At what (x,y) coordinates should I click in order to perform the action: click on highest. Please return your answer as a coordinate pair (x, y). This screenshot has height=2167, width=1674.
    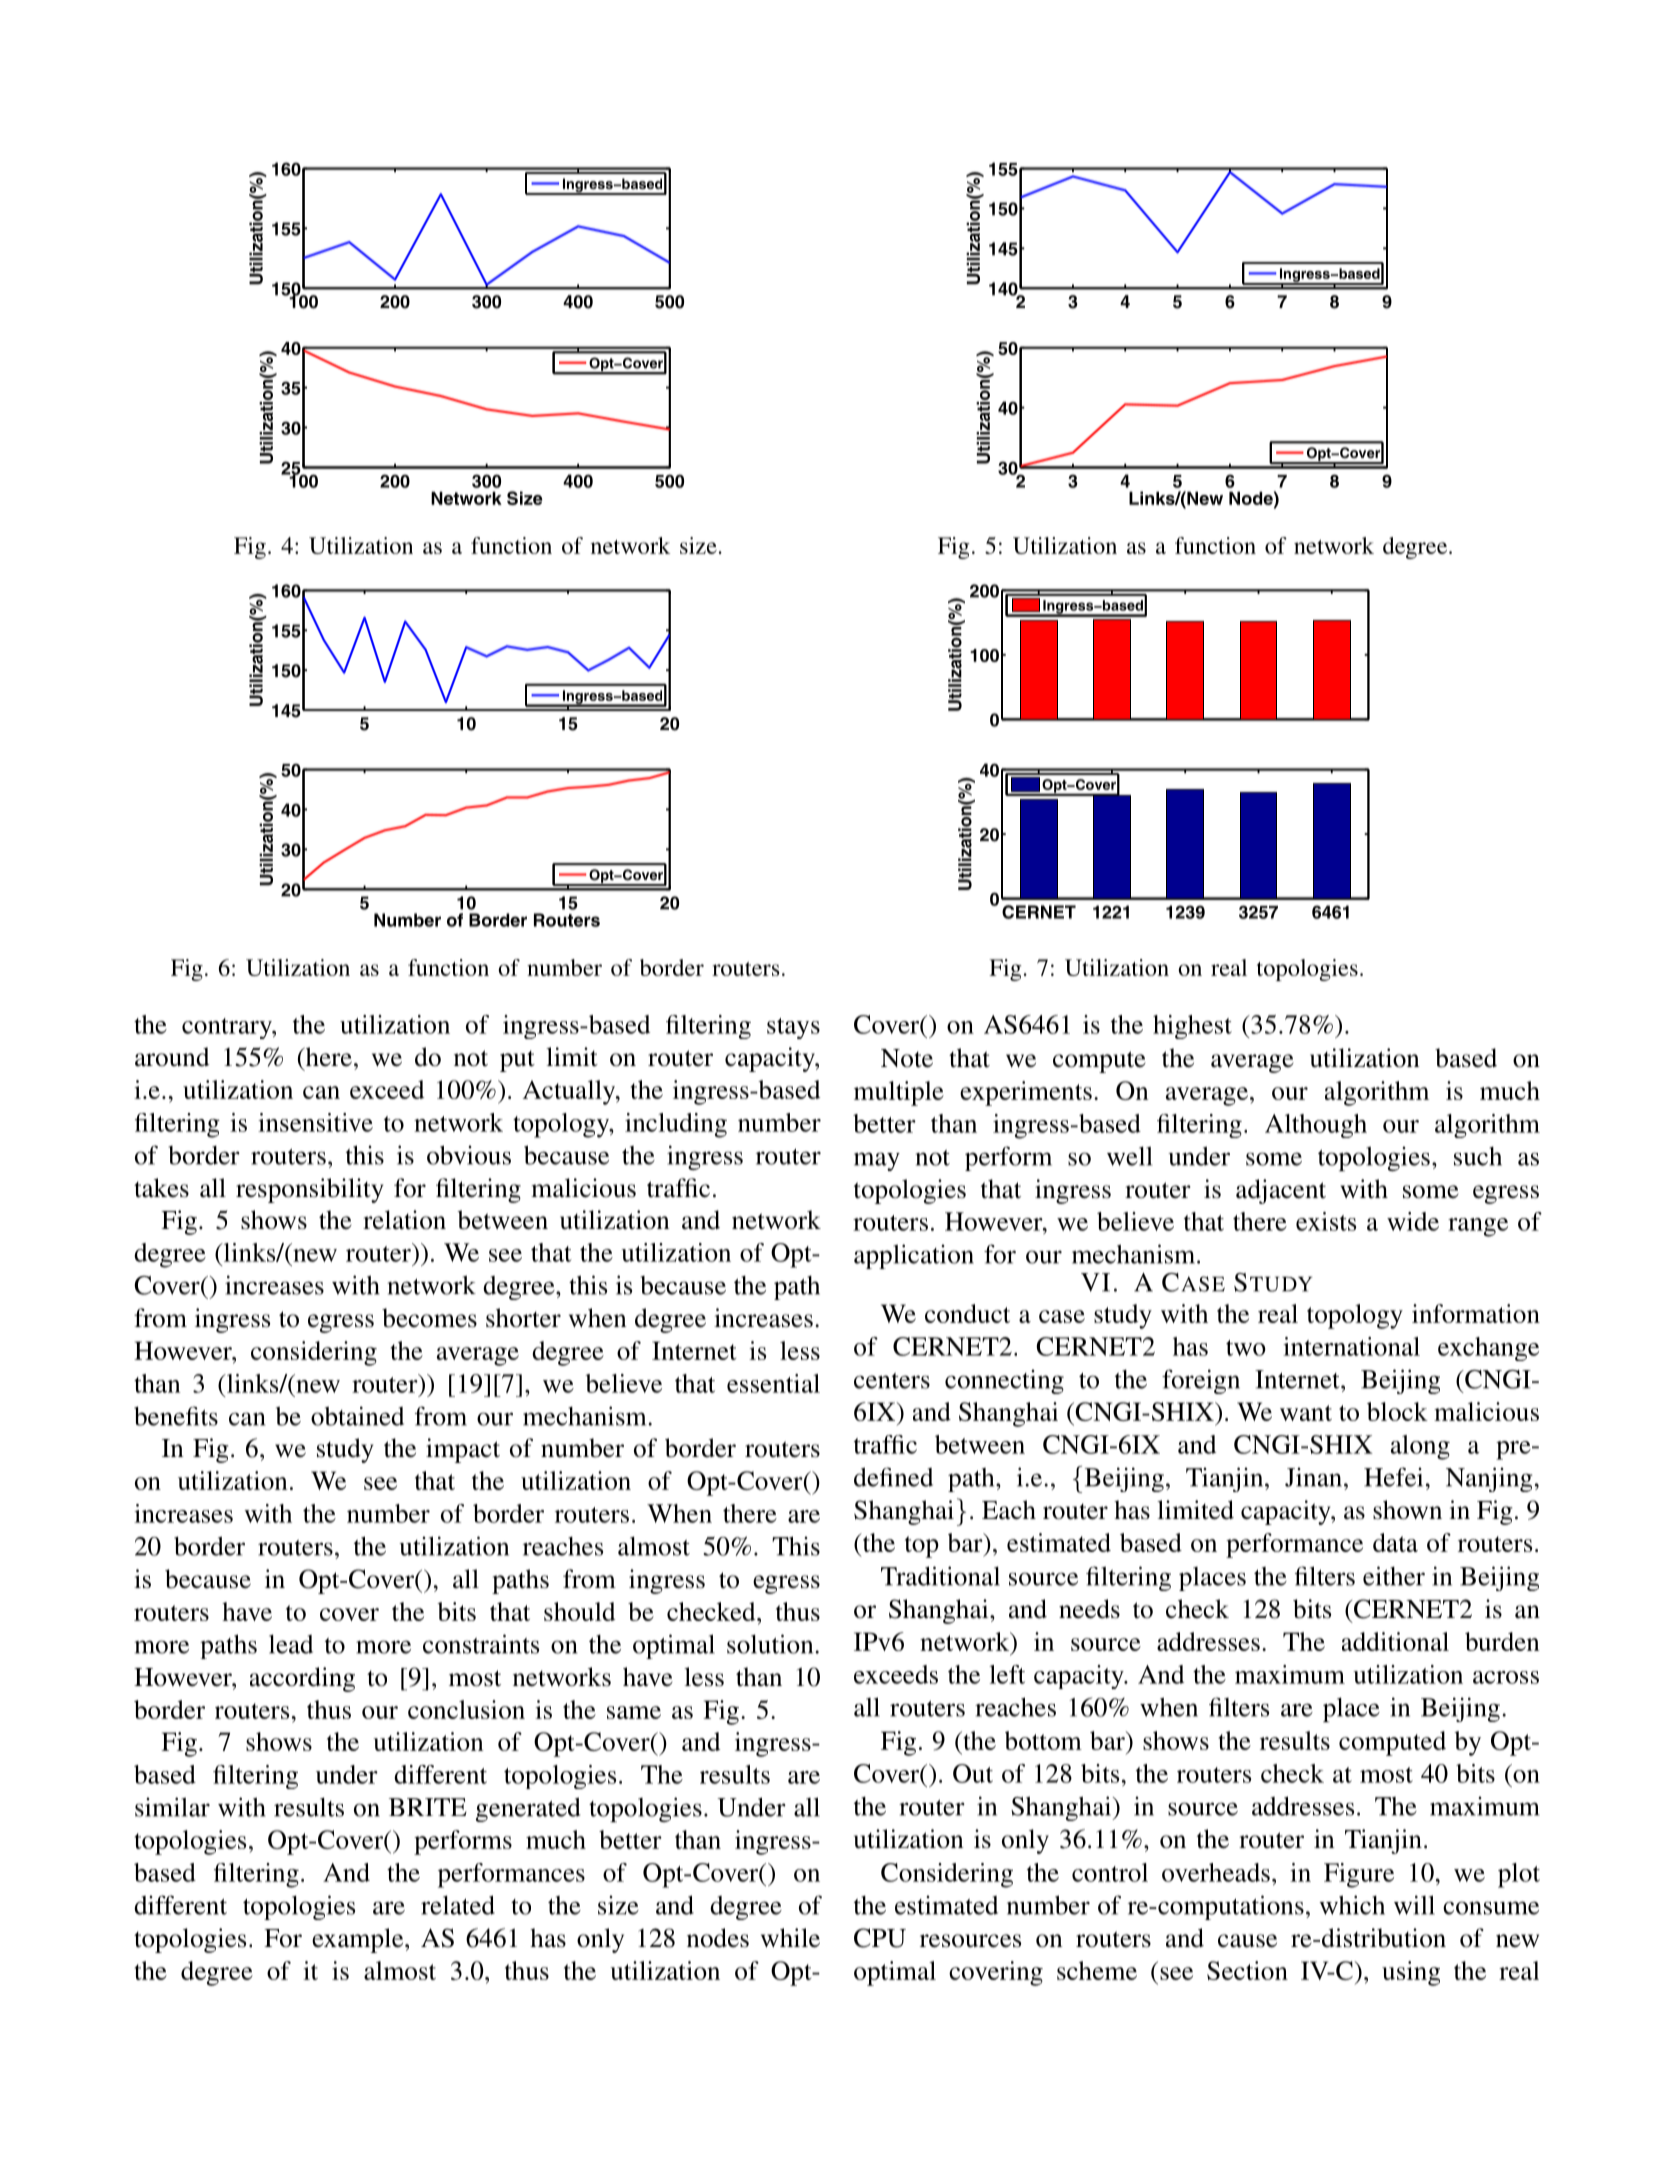
    Looking at the image, I should click on (1192, 1027).
